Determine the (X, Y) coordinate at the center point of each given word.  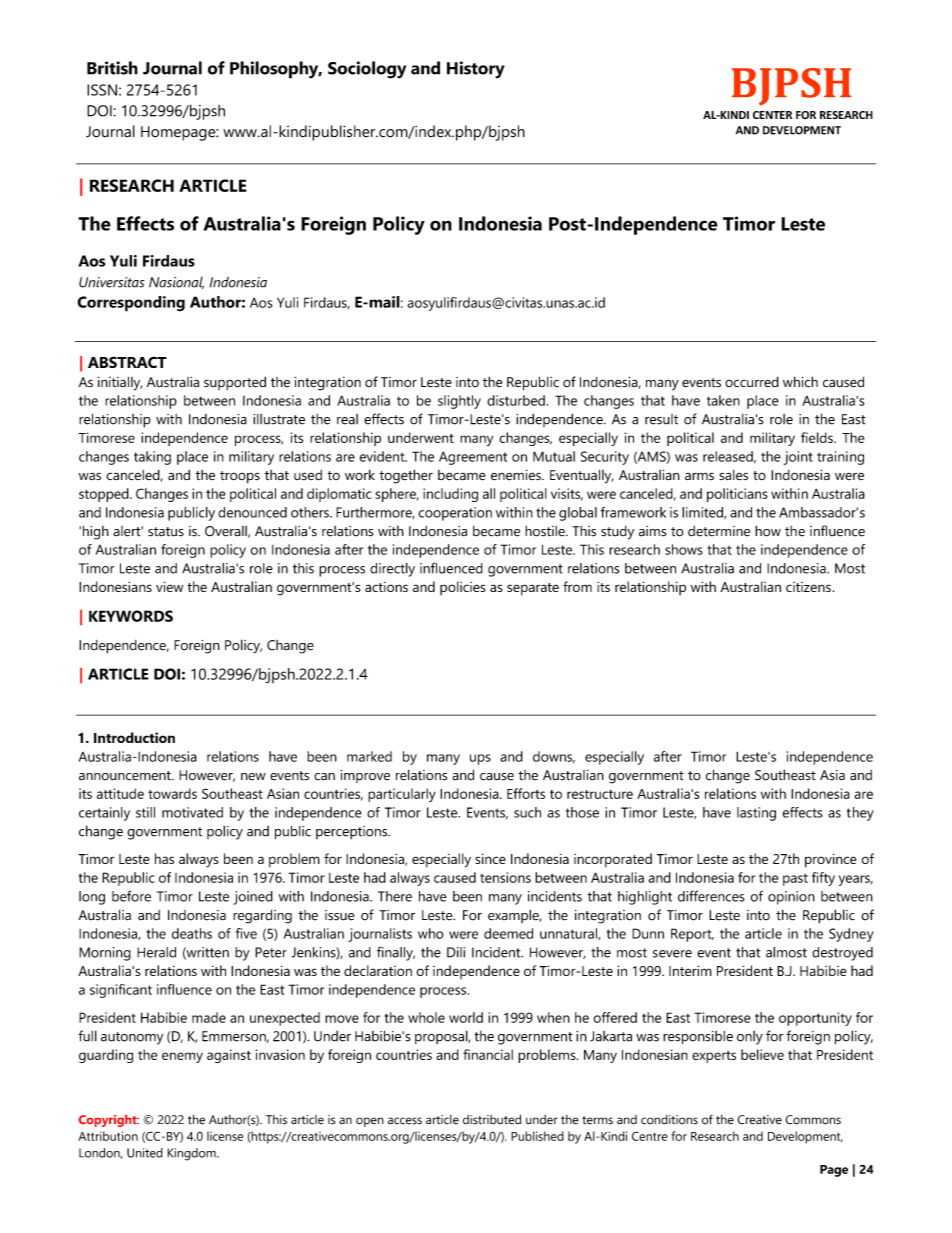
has (164, 858)
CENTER (772, 115)
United (145, 1153)
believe (762, 1054)
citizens (808, 587)
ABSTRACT (127, 362)
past (795, 879)
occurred (752, 382)
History (476, 70)
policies (462, 588)
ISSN (102, 90)
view (169, 586)
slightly (459, 402)
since (490, 858)
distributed (492, 1119)
